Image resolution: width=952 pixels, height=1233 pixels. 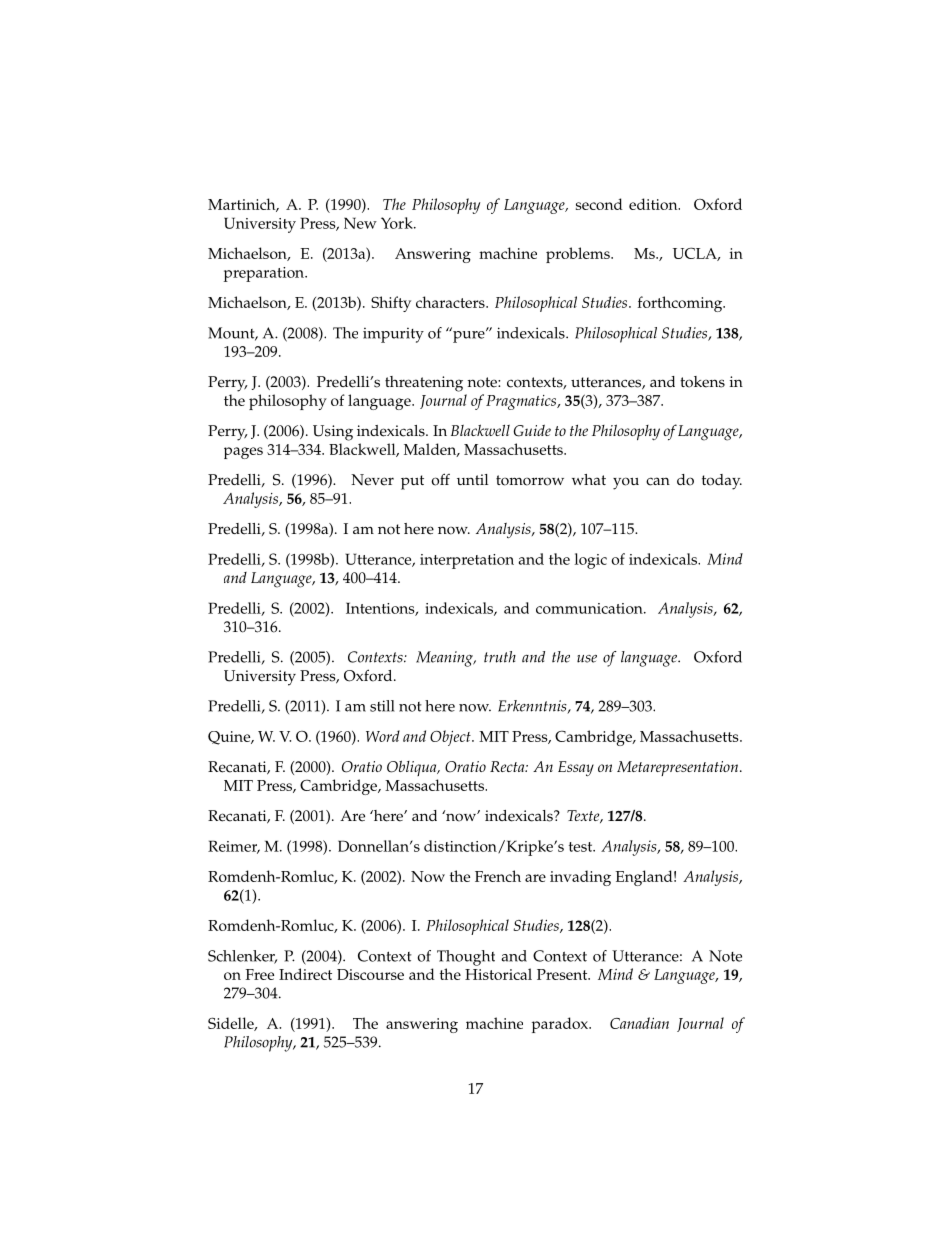 I want to click on tokens, so click(x=702, y=382).
